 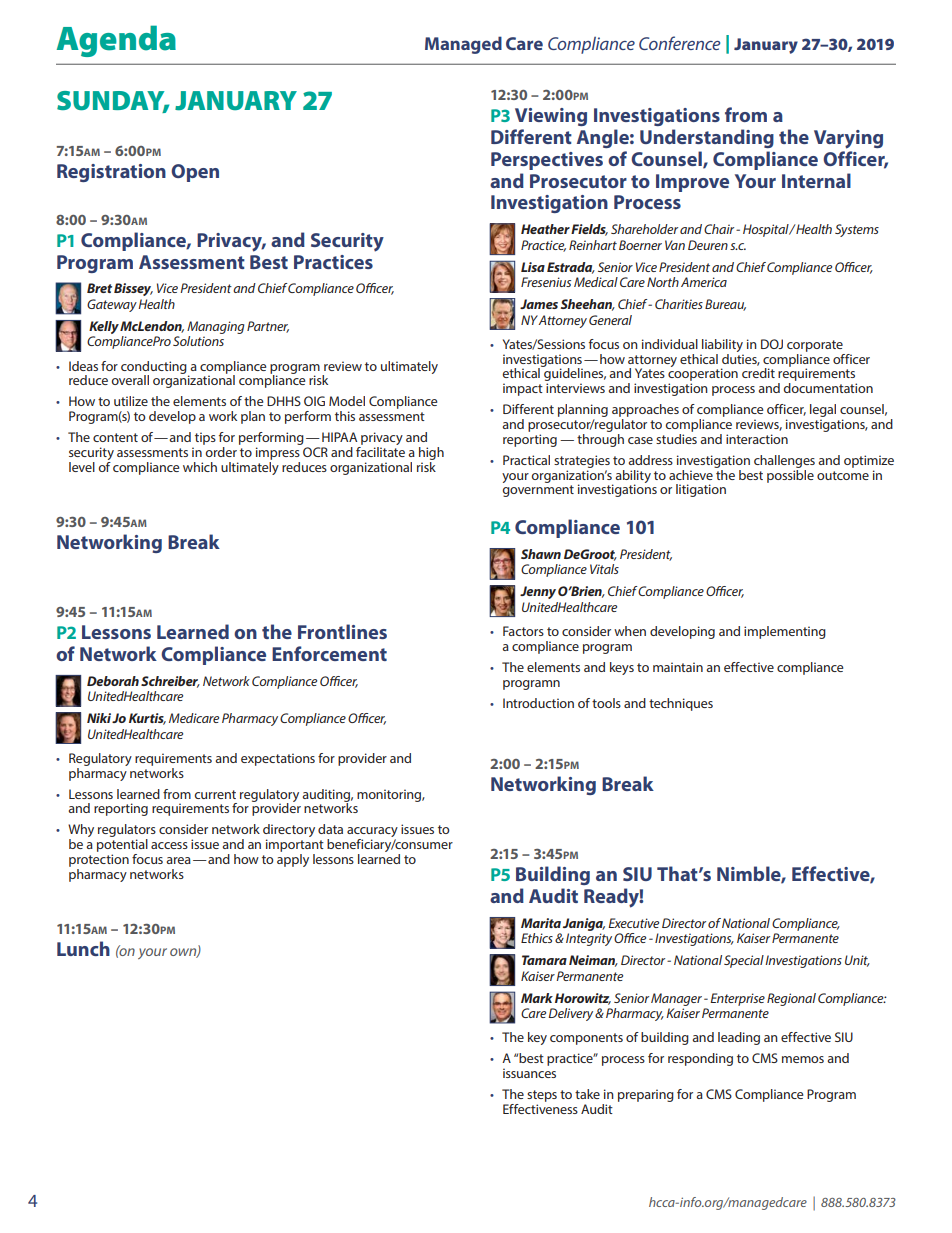 I want to click on Viewing, so click(x=551, y=117).
